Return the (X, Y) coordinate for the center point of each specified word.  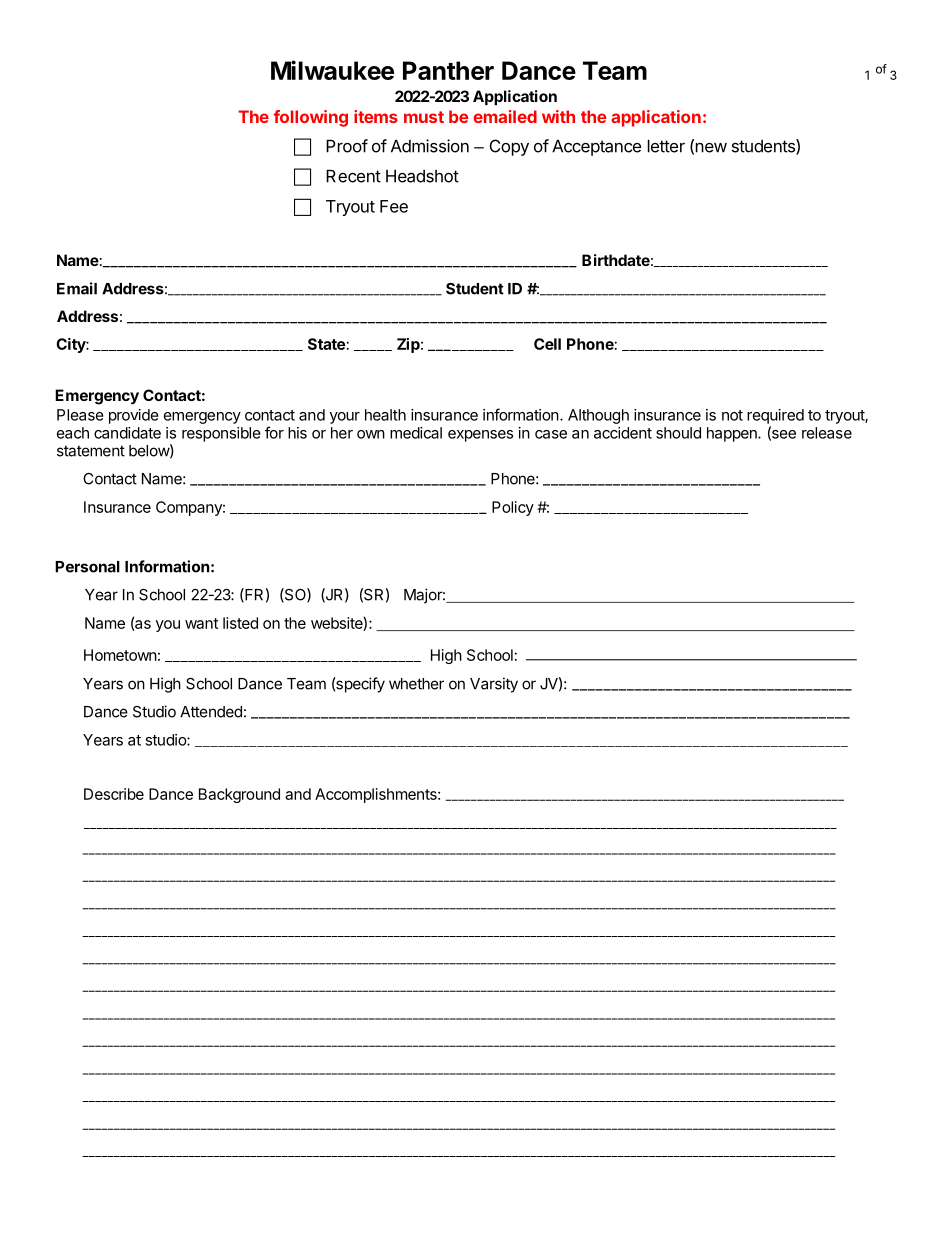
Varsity (494, 685)
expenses (480, 436)
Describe (114, 794)
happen (733, 434)
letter (666, 146)
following (310, 118)
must (424, 117)
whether (416, 684)
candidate (127, 433)
